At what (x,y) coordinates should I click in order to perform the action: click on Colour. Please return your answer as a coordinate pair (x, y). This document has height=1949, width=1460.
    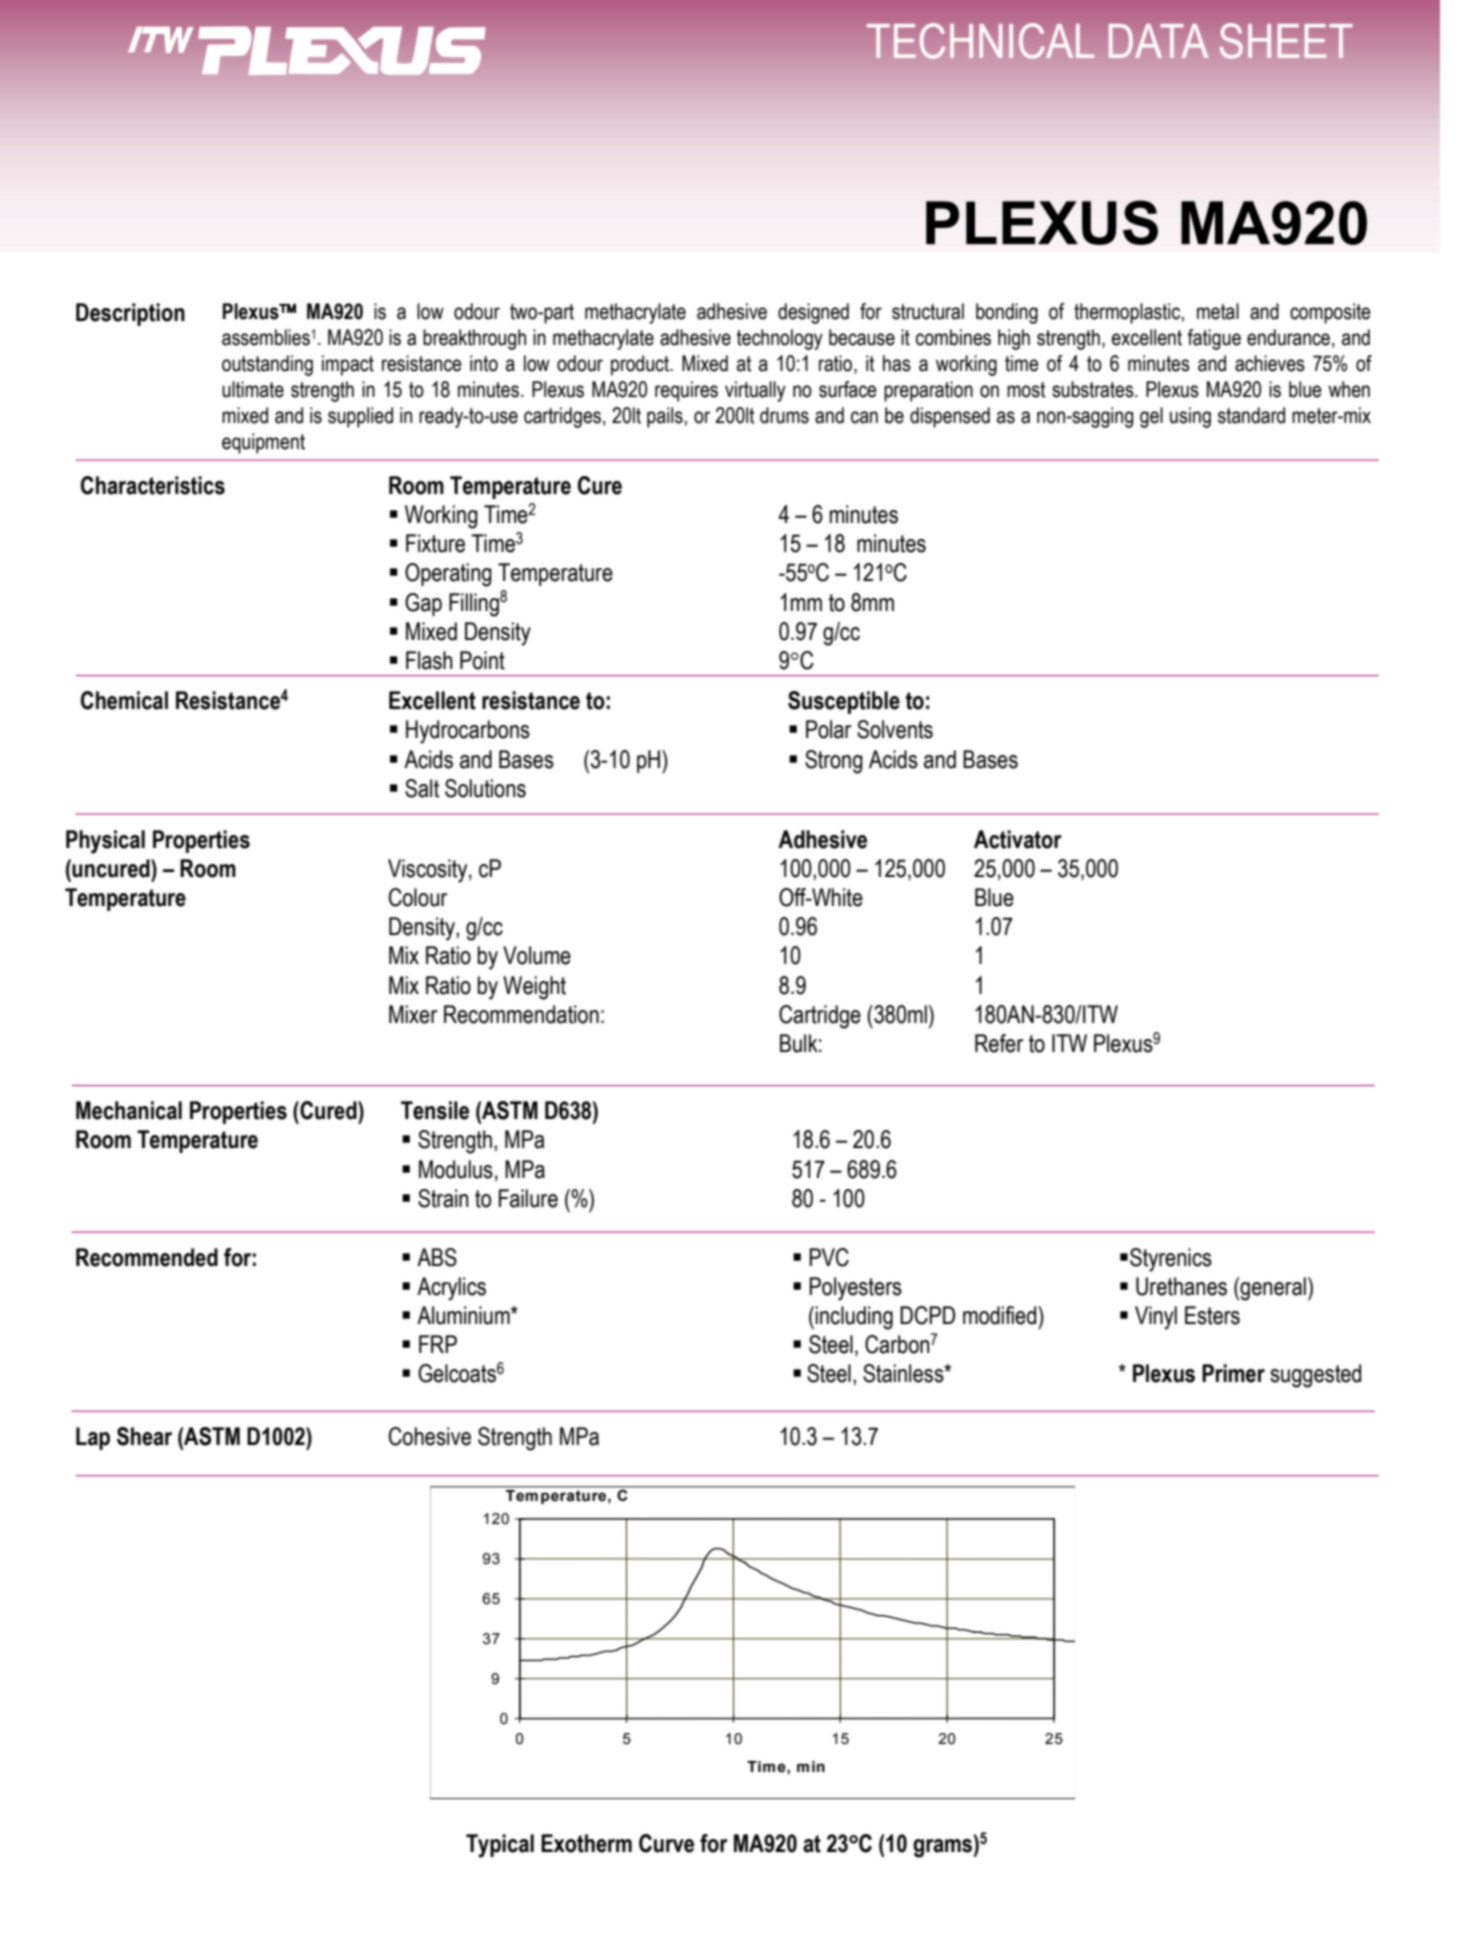
    Looking at the image, I should click on (418, 897).
